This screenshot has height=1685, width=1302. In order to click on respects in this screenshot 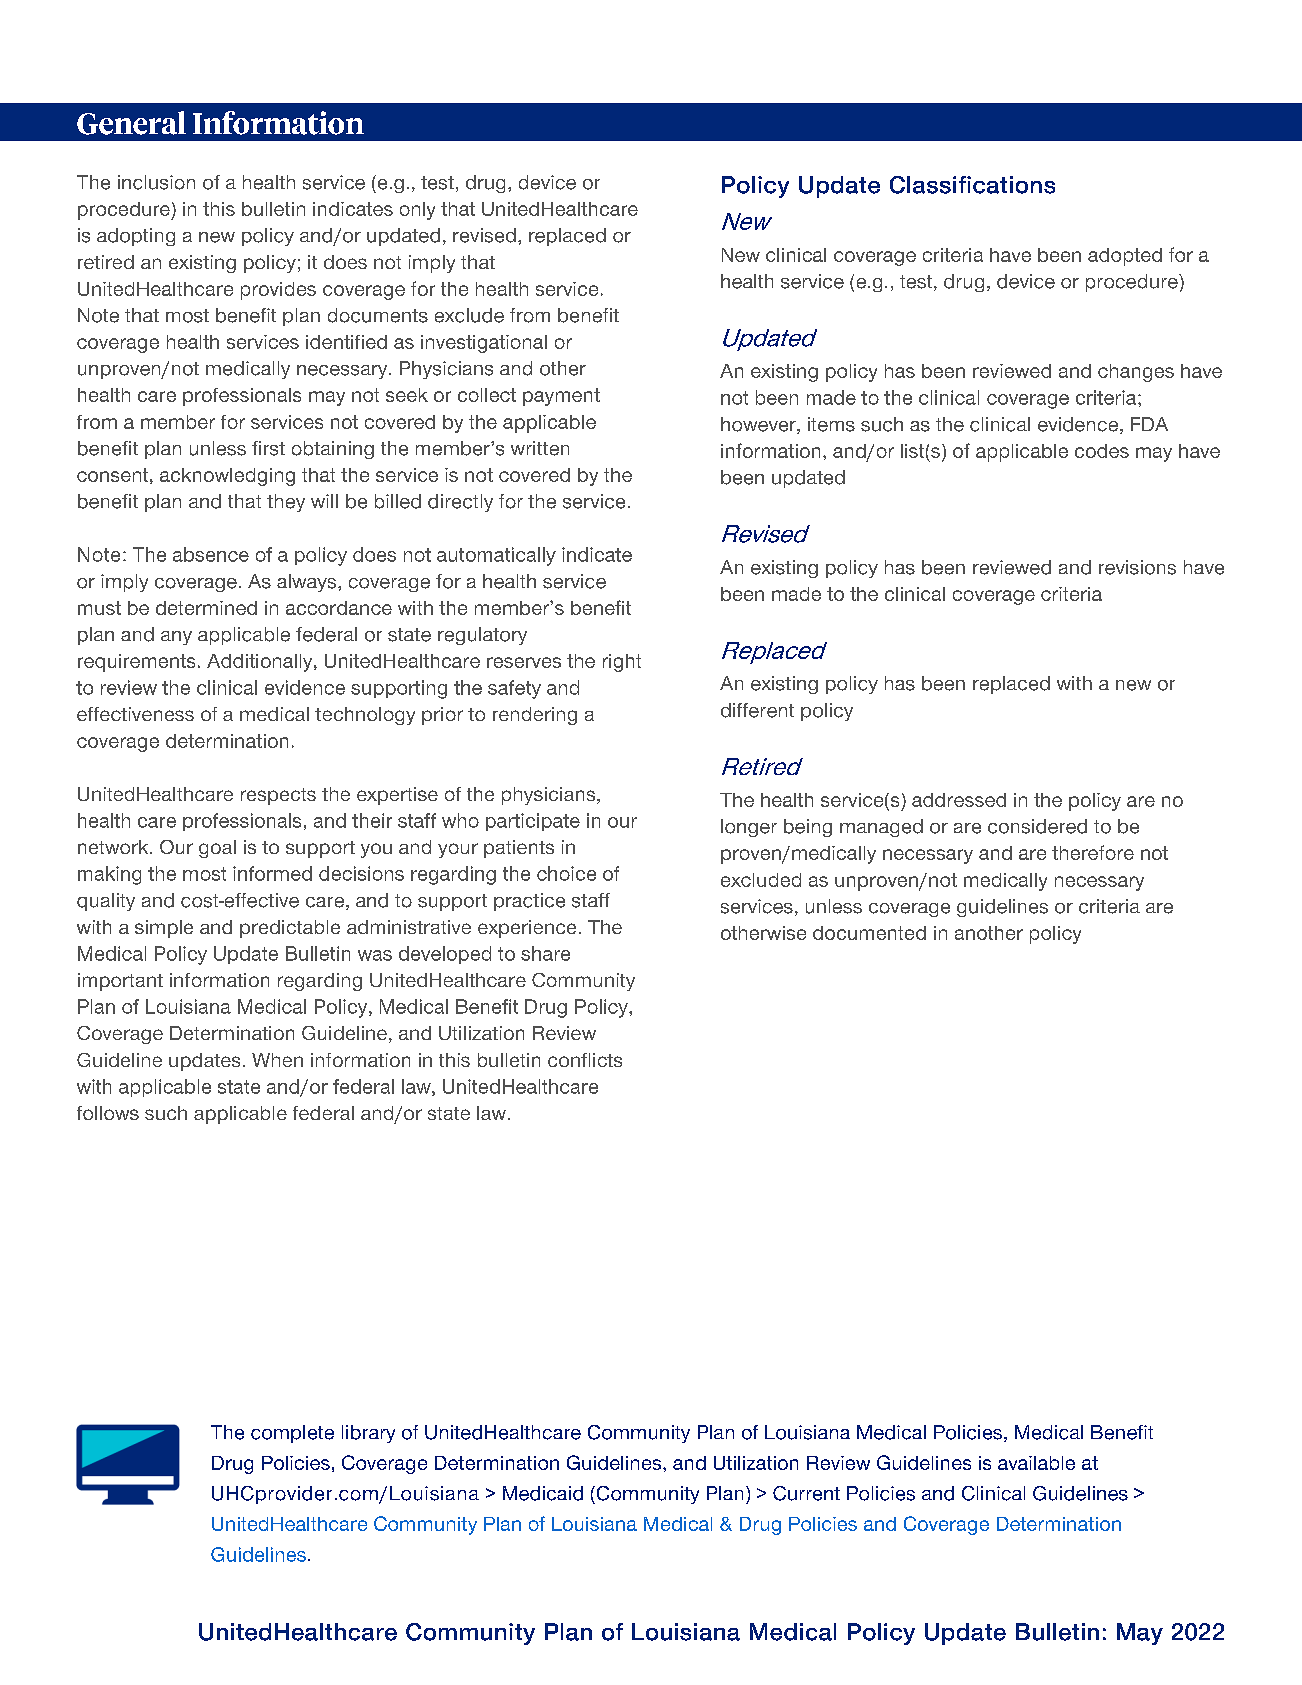, I will do `click(278, 796)`.
